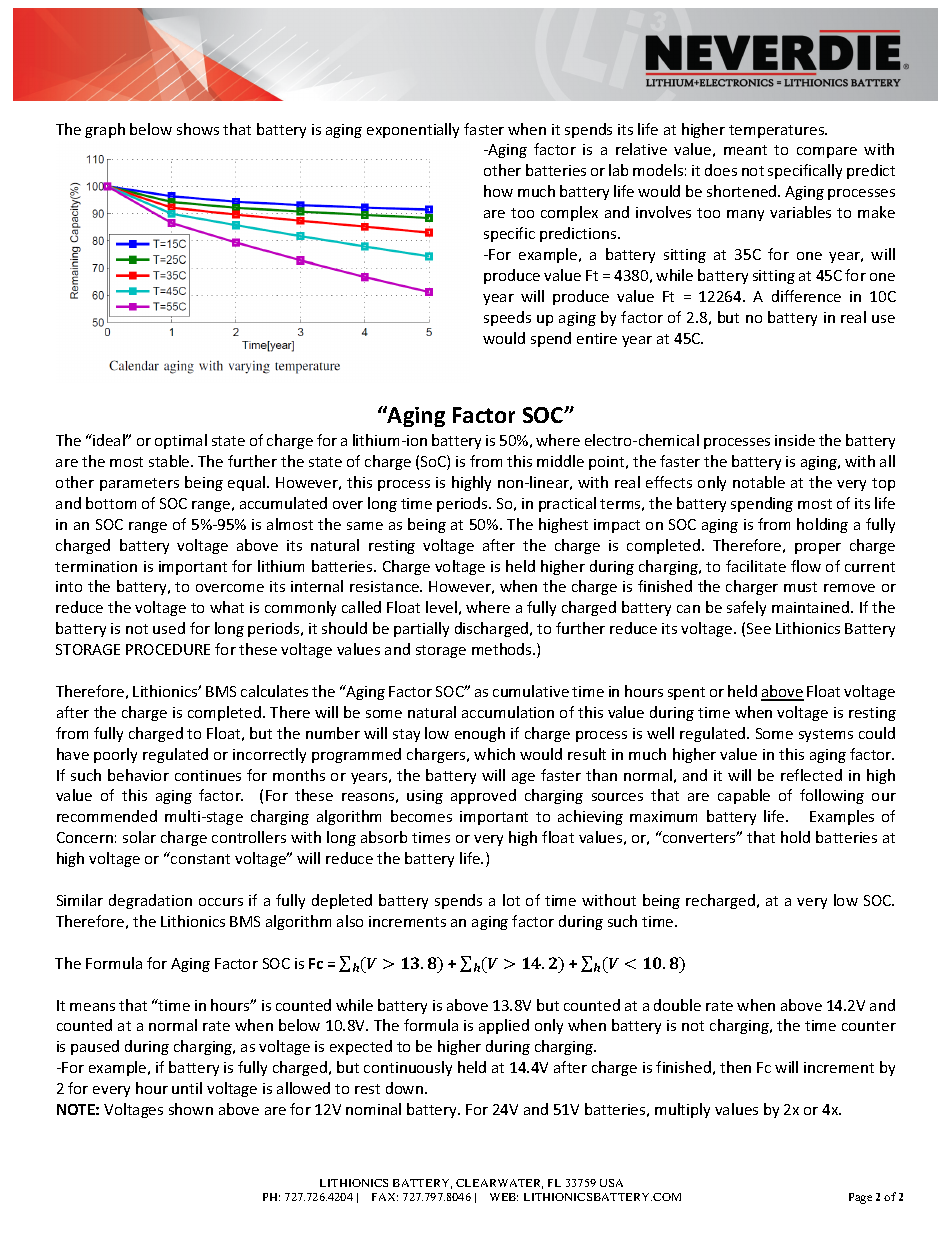 The height and width of the screenshot is (1233, 952). What do you see at coordinates (560, 461) in the screenshot?
I see `middle` at bounding box center [560, 461].
